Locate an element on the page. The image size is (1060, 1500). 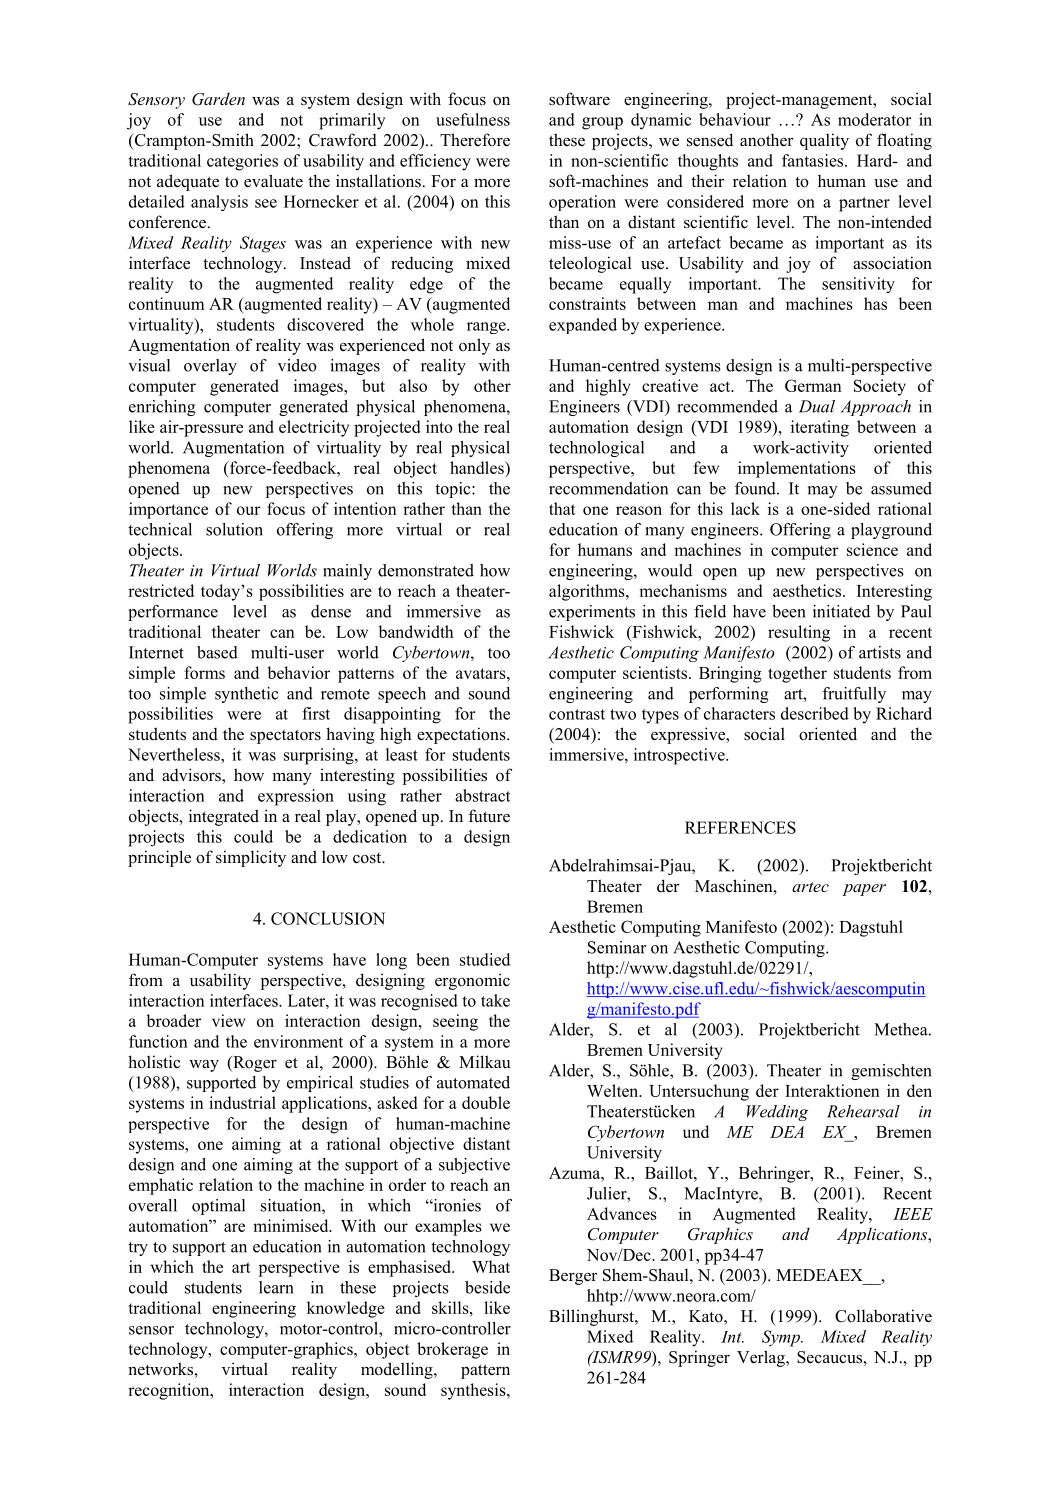
studied is located at coordinates (485, 959).
